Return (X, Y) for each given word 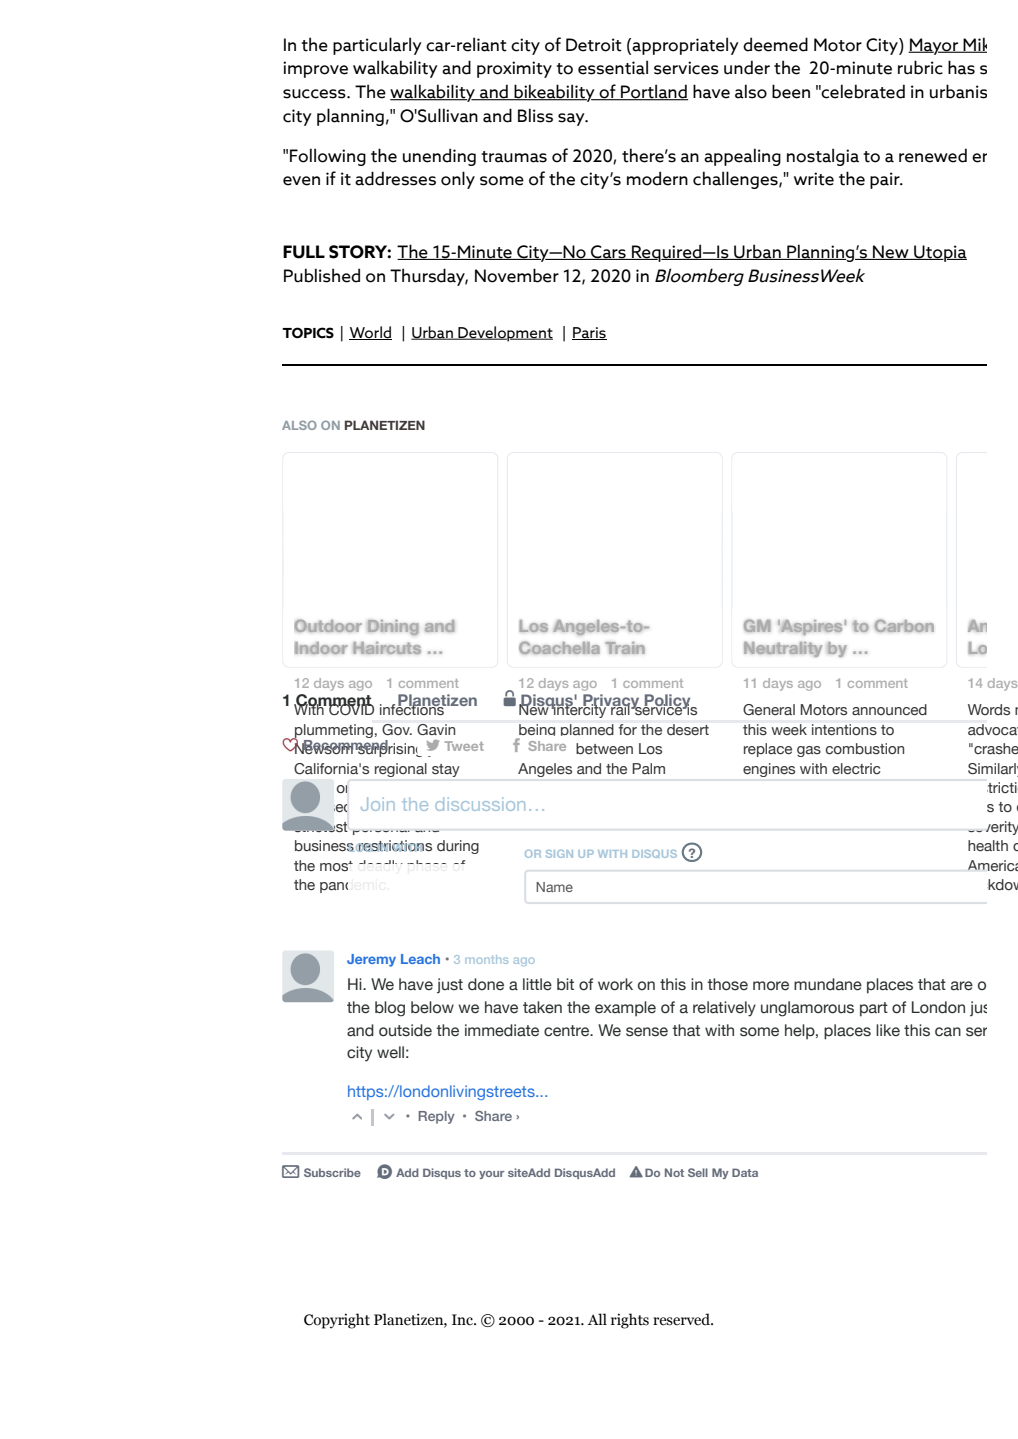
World (370, 333)
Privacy (611, 702)
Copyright (337, 1321)
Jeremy (371, 960)
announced (889, 709)
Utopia (939, 253)
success (315, 94)
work (615, 984)
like (888, 1030)
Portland (653, 92)
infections (413, 708)
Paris (589, 333)
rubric (920, 67)
